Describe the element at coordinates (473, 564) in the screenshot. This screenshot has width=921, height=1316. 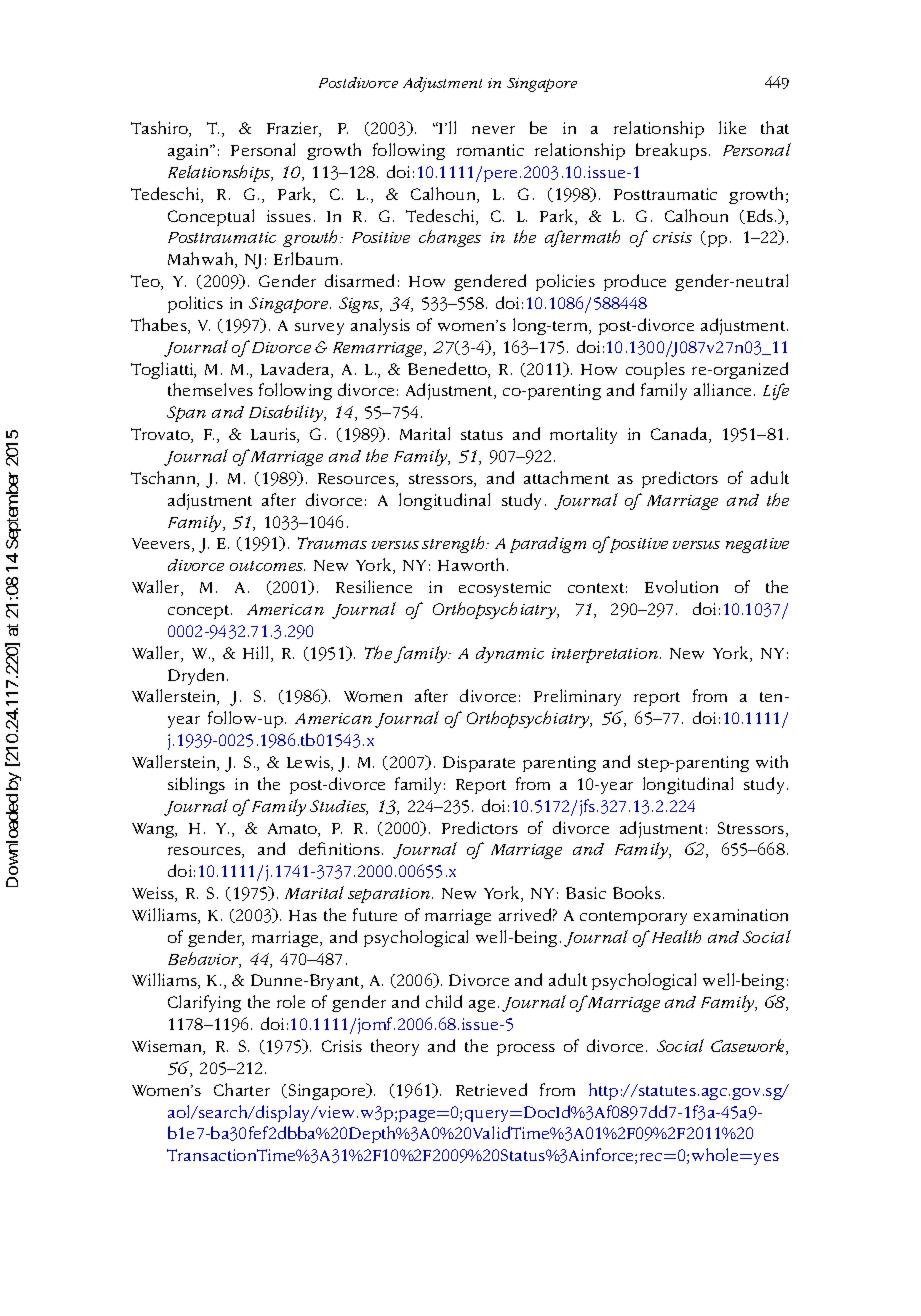
I see `Haworth` at that location.
